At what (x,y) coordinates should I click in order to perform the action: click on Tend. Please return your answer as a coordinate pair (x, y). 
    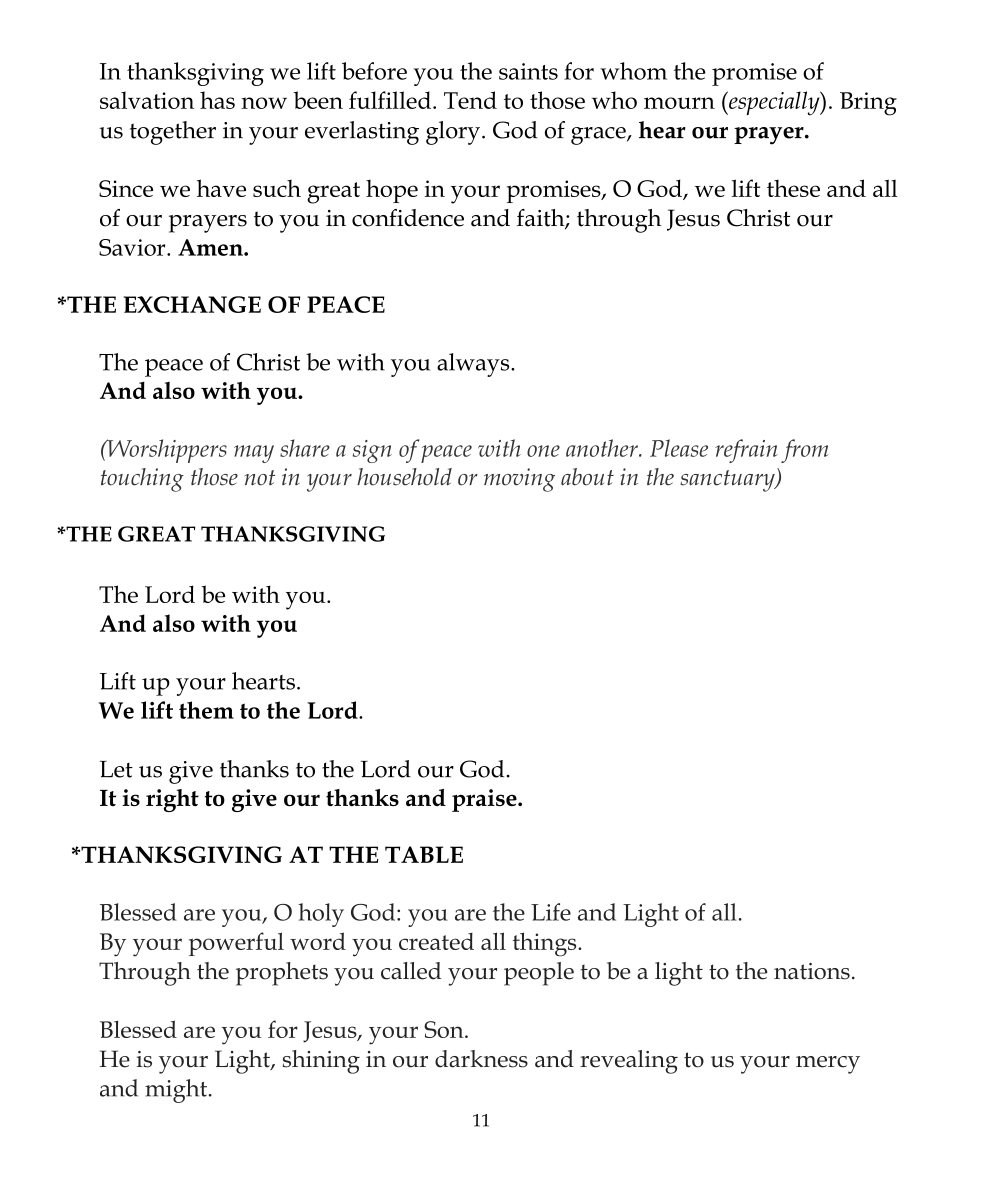
    Looking at the image, I should click on (470, 100).
